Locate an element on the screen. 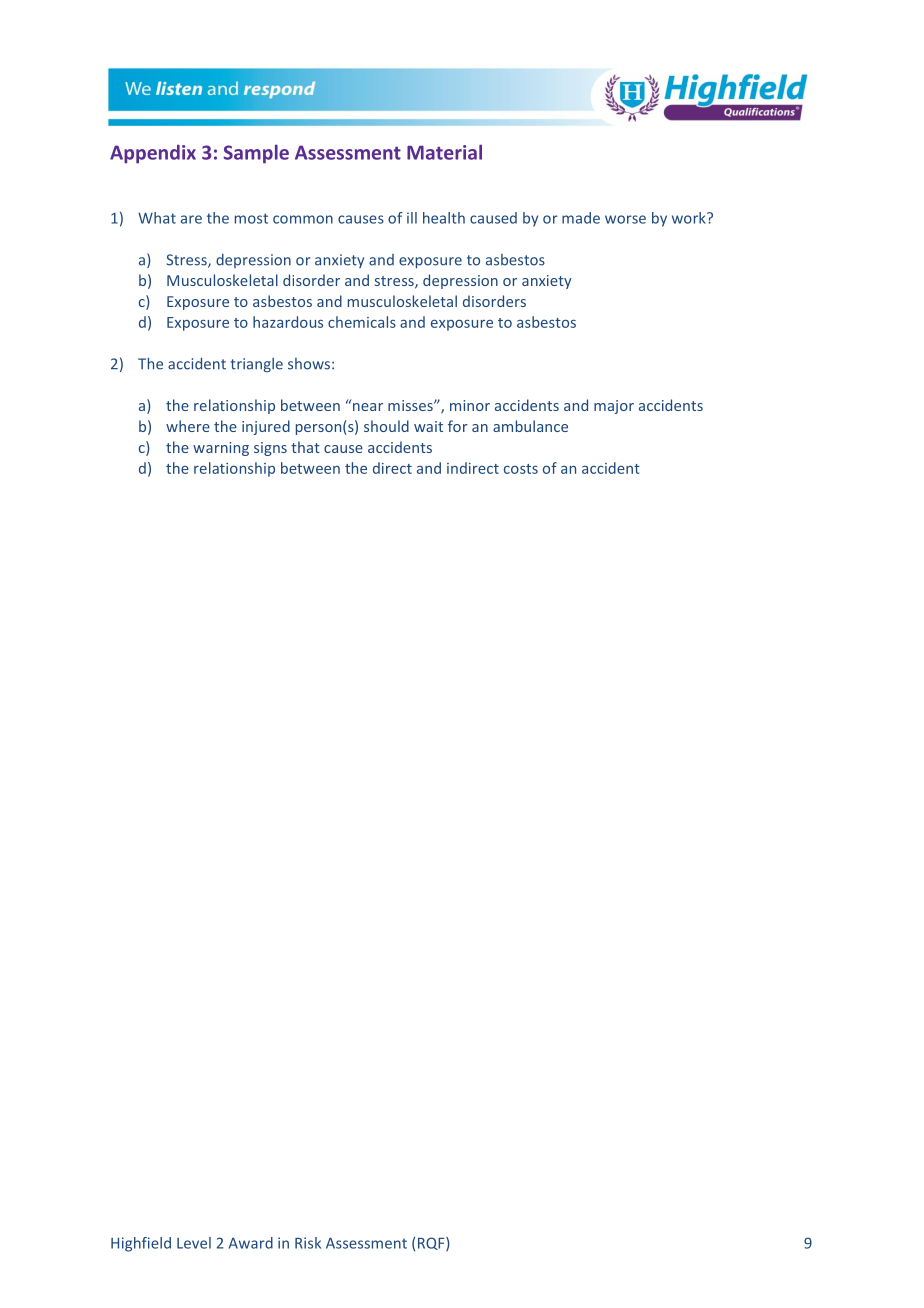 The image size is (924, 1308). signs is located at coordinates (270, 449).
